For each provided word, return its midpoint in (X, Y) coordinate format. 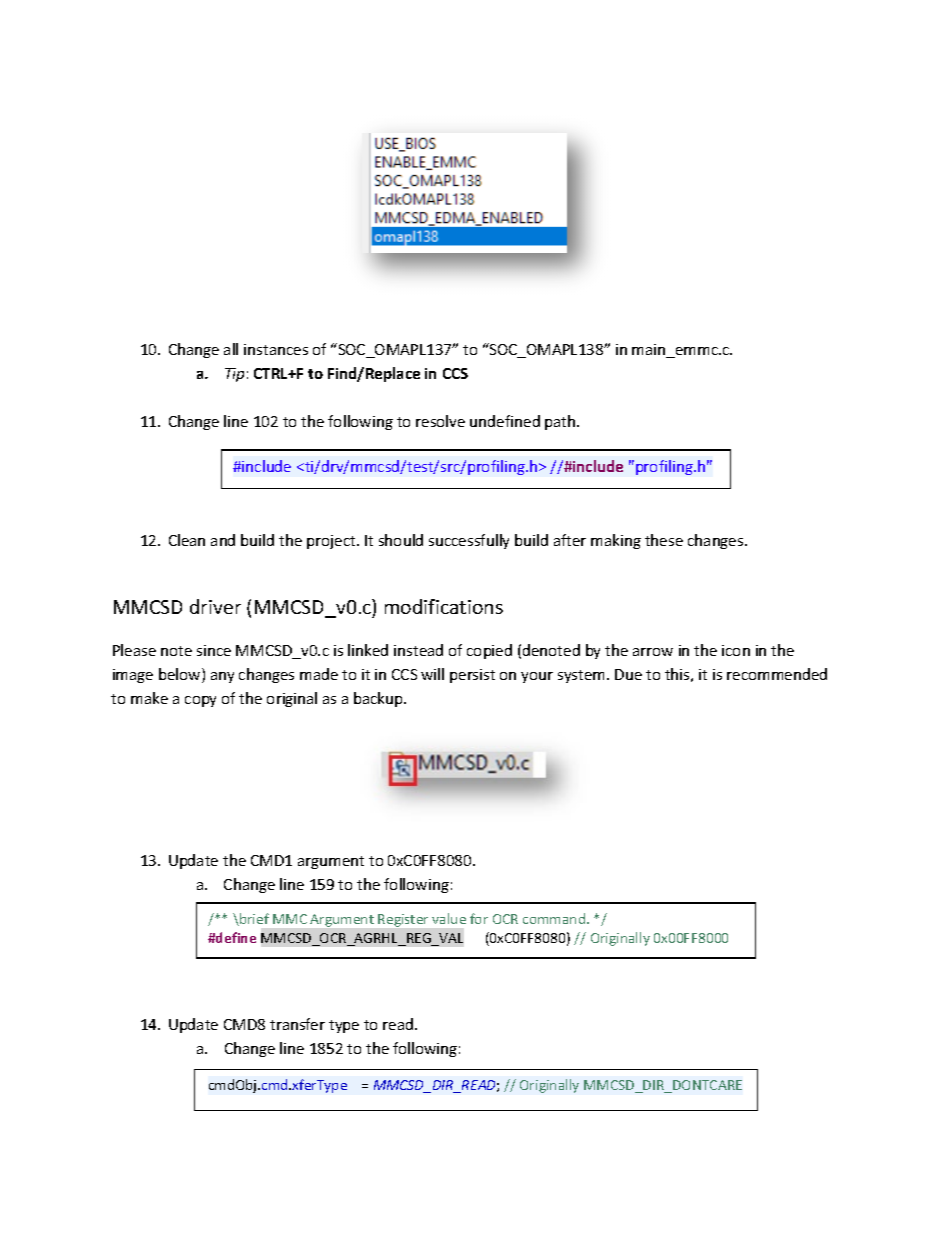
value (449, 918)
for (479, 918)
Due (628, 674)
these (664, 540)
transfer (297, 1024)
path (561, 422)
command (555, 918)
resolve (440, 421)
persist (472, 676)
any (222, 677)
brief (253, 919)
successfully (469, 541)
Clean (187, 540)
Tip (234, 375)
